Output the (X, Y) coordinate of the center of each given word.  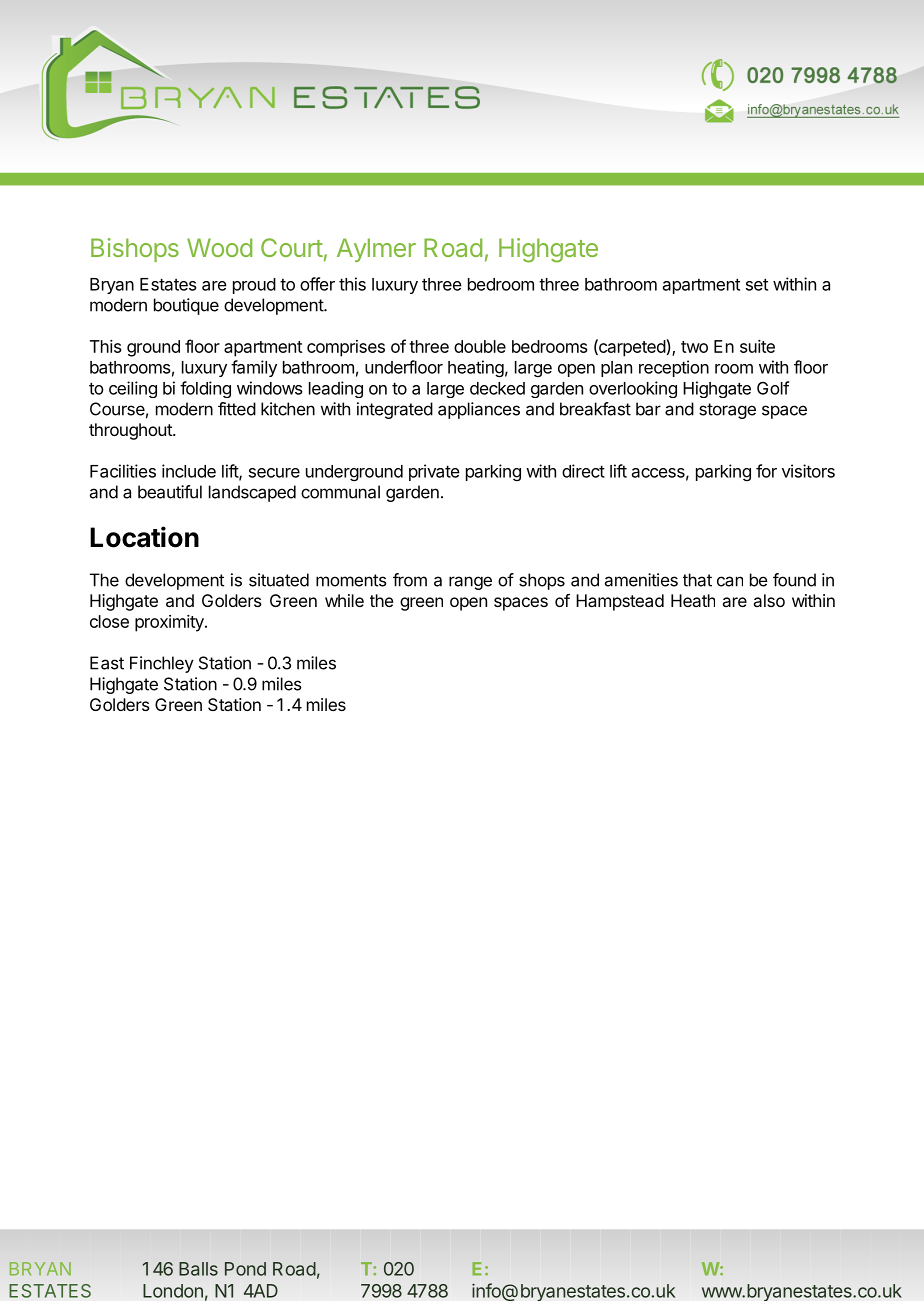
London (173, 1291)
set (757, 284)
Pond (245, 1269)
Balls (198, 1269)
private (434, 472)
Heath (693, 600)
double (480, 346)
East (107, 663)
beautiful (170, 492)
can (730, 581)
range (470, 583)
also (769, 600)
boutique (186, 306)
